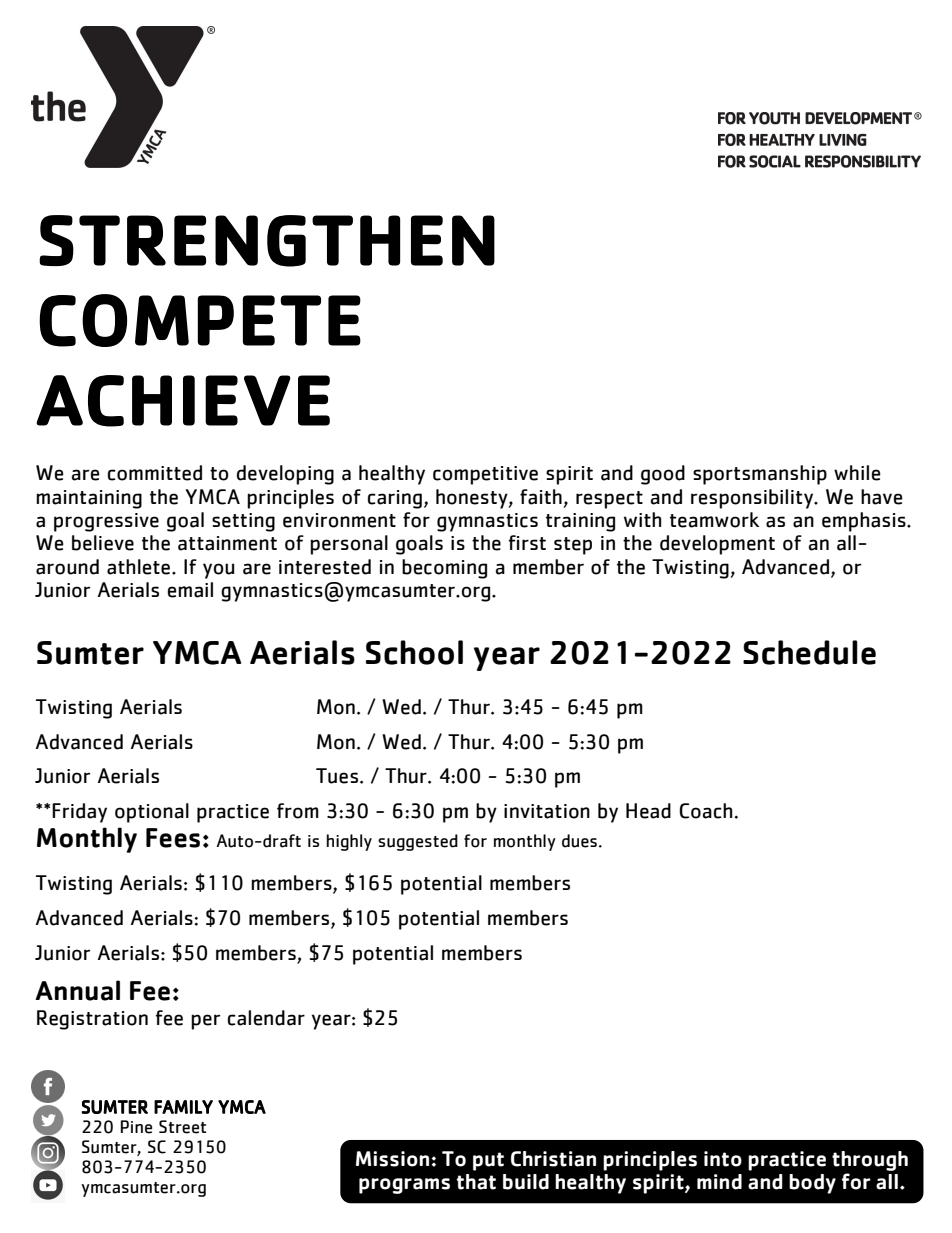 Image resolution: width=952 pixels, height=1233 pixels. I want to click on development, so click(717, 545).
